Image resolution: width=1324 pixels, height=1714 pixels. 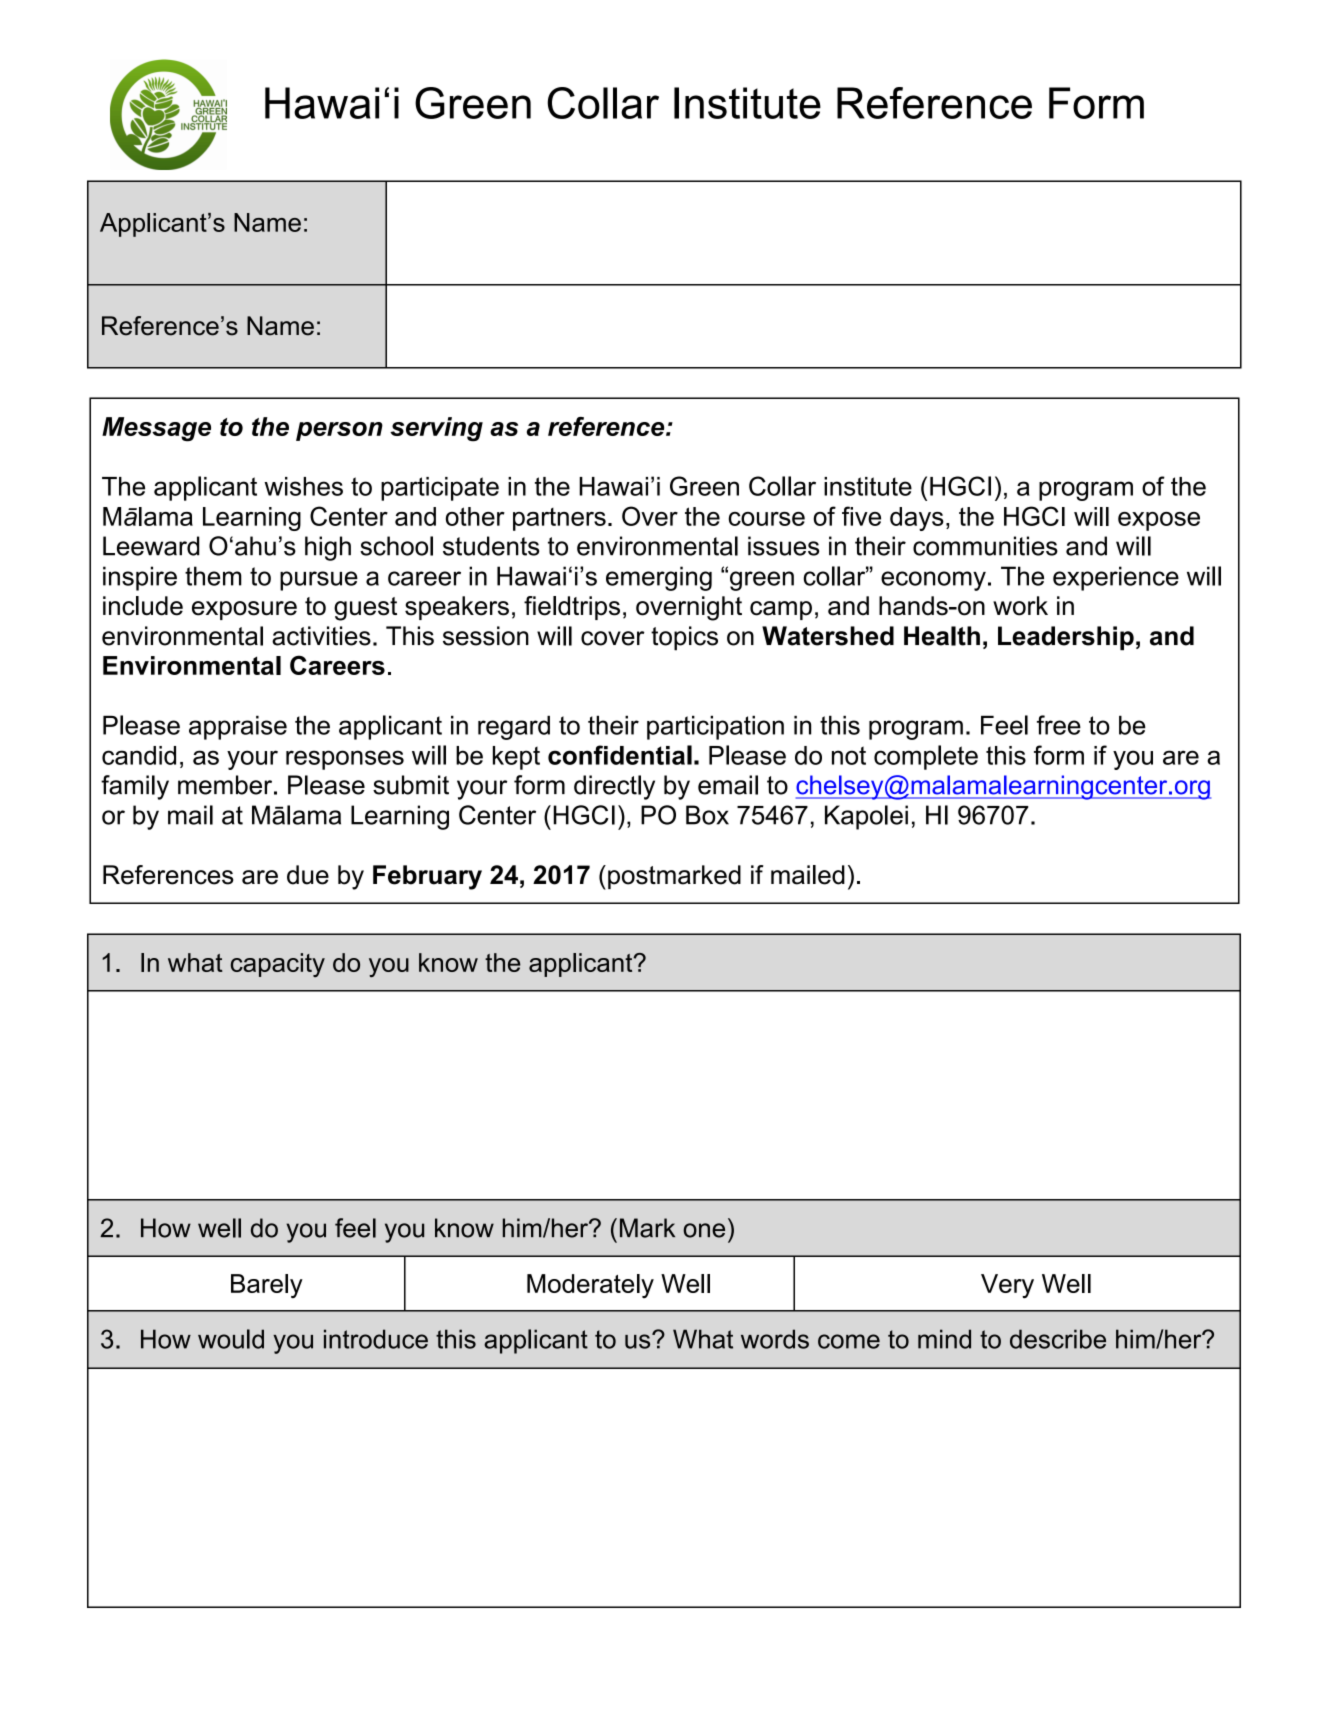 What do you see at coordinates (917, 519) in the screenshot?
I see `days` at bounding box center [917, 519].
